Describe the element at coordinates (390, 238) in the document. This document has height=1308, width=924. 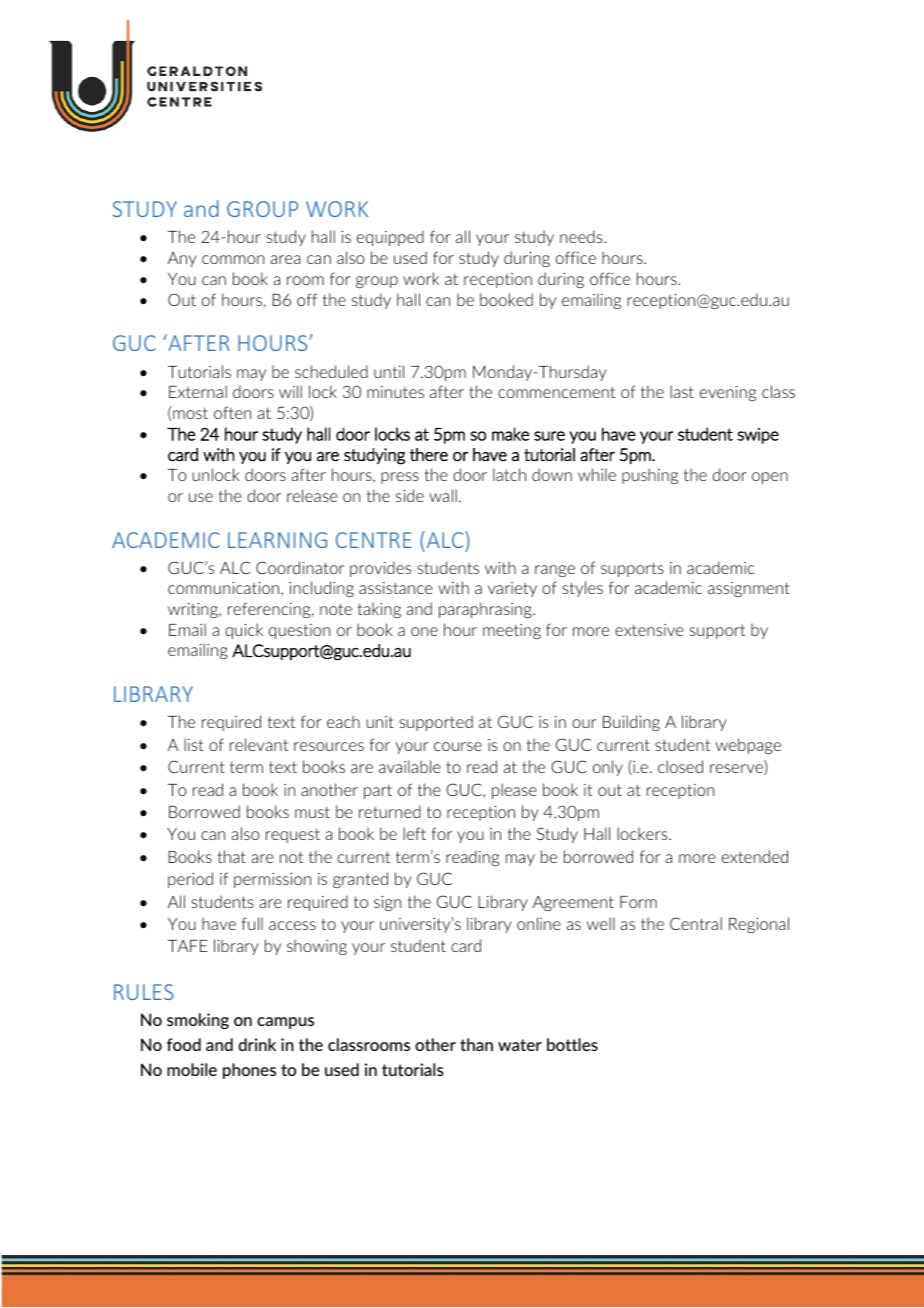
I see `equipped` at that location.
